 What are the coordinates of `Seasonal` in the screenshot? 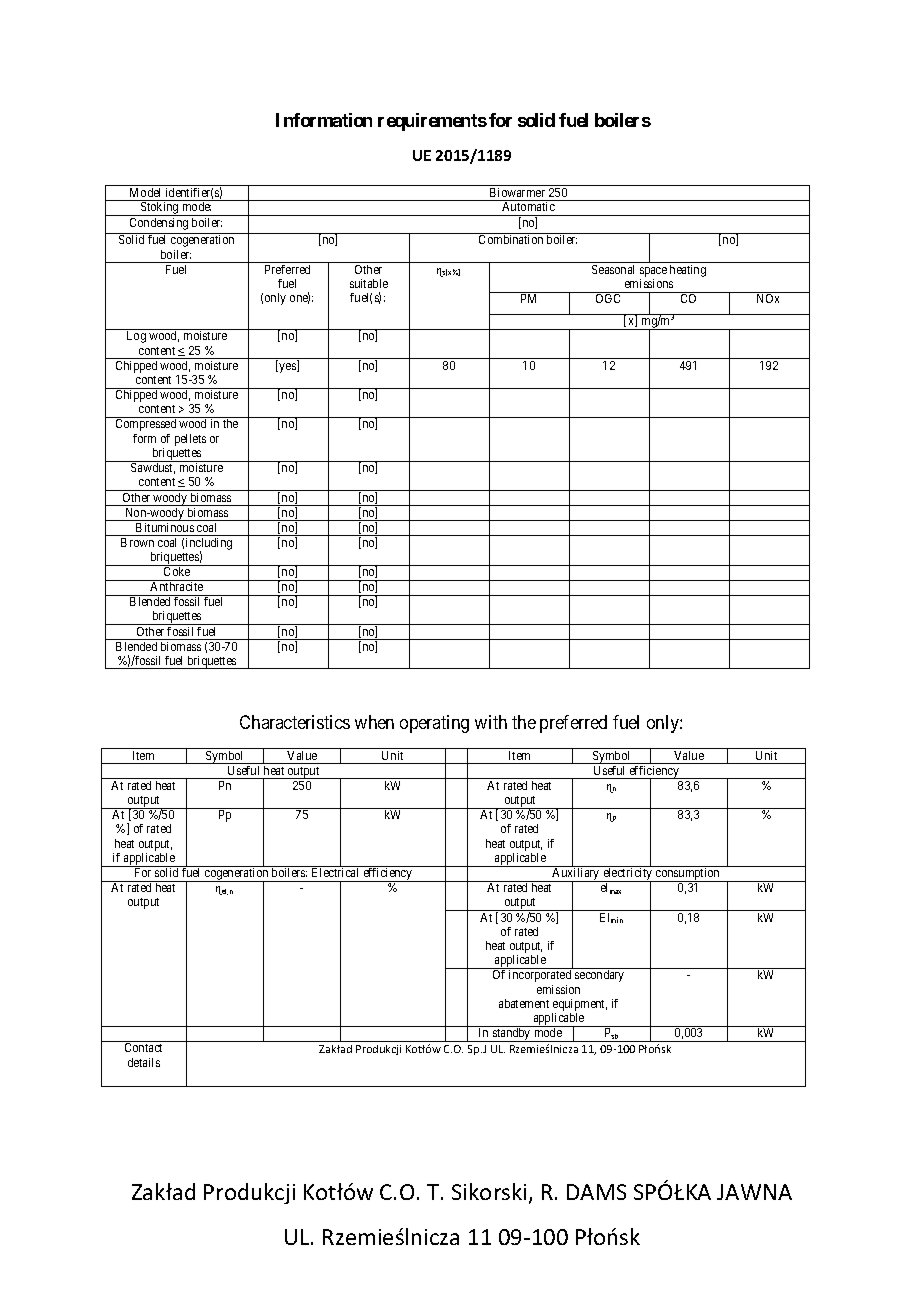 It's located at (613, 269).
